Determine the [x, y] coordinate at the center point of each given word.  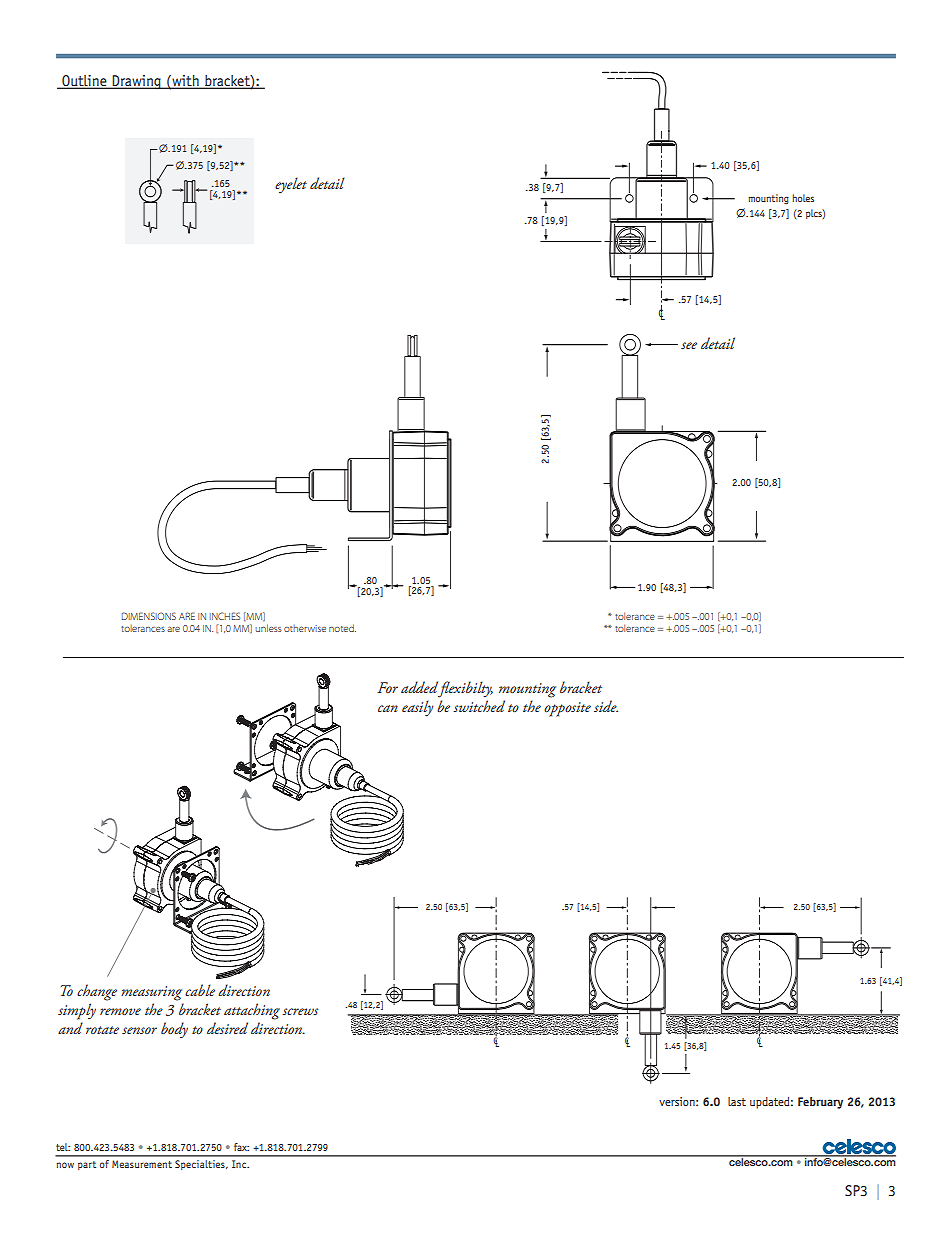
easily [418, 708]
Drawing [137, 82]
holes [803, 198]
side [606, 706]
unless [268, 628]
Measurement [142, 1164]
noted [342, 628]
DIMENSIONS [148, 616]
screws [300, 1011]
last [737, 1101]
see [689, 345]
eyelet [291, 185]
